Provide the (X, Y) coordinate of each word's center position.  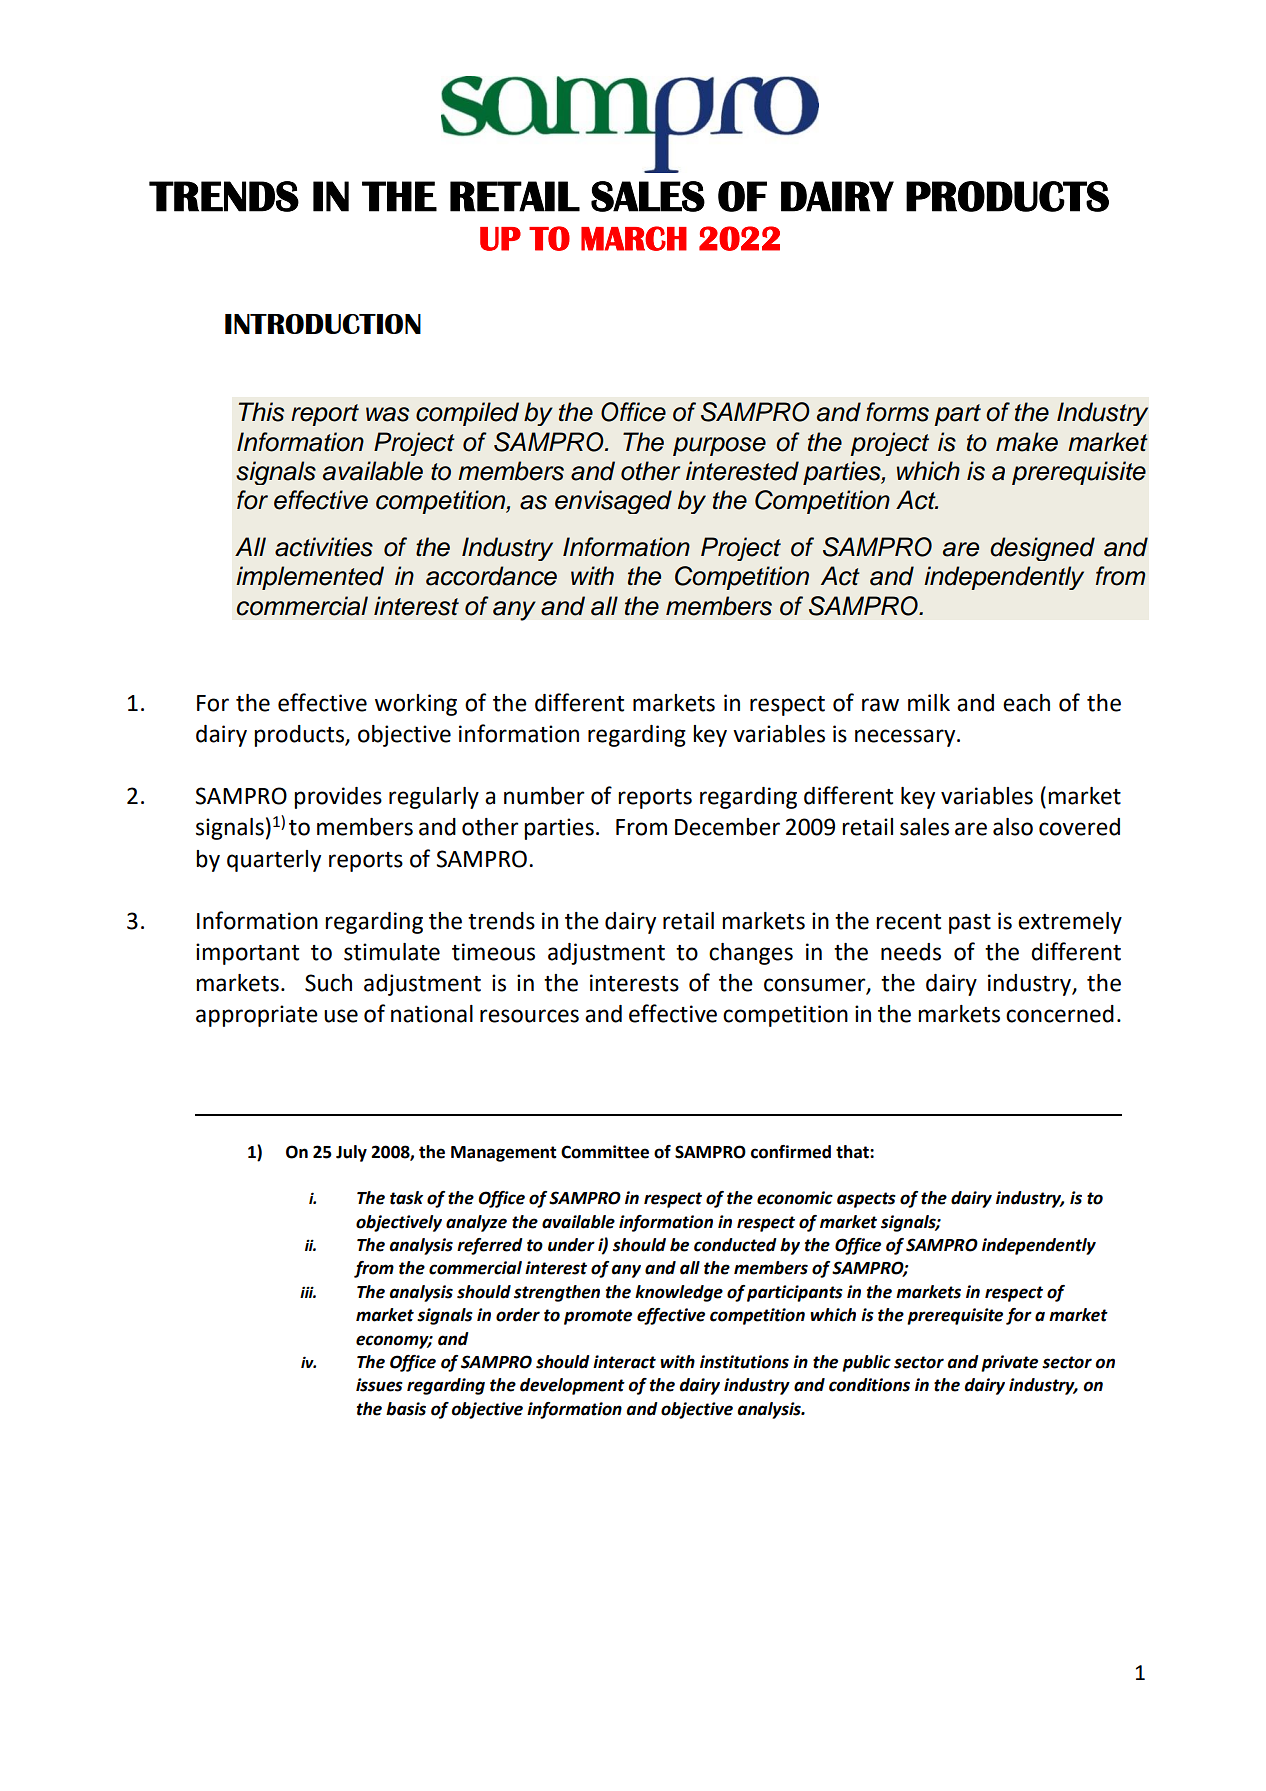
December (727, 827)
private (1009, 1363)
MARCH (634, 238)
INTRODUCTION (323, 324)
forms (897, 412)
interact (624, 1362)
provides (338, 798)
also (1013, 827)
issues (379, 1385)
